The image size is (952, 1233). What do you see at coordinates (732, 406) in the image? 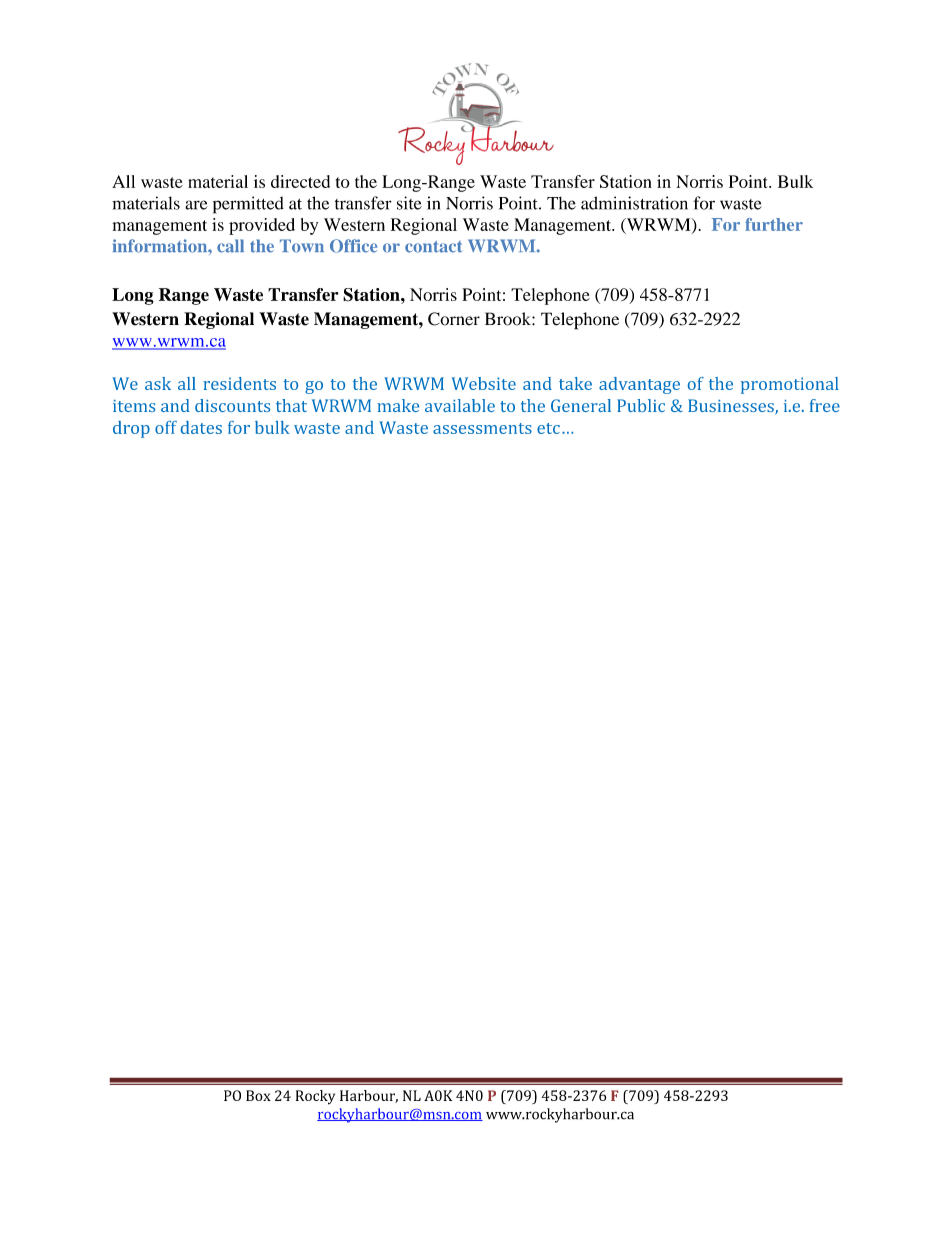
I see `Businesses` at bounding box center [732, 406].
